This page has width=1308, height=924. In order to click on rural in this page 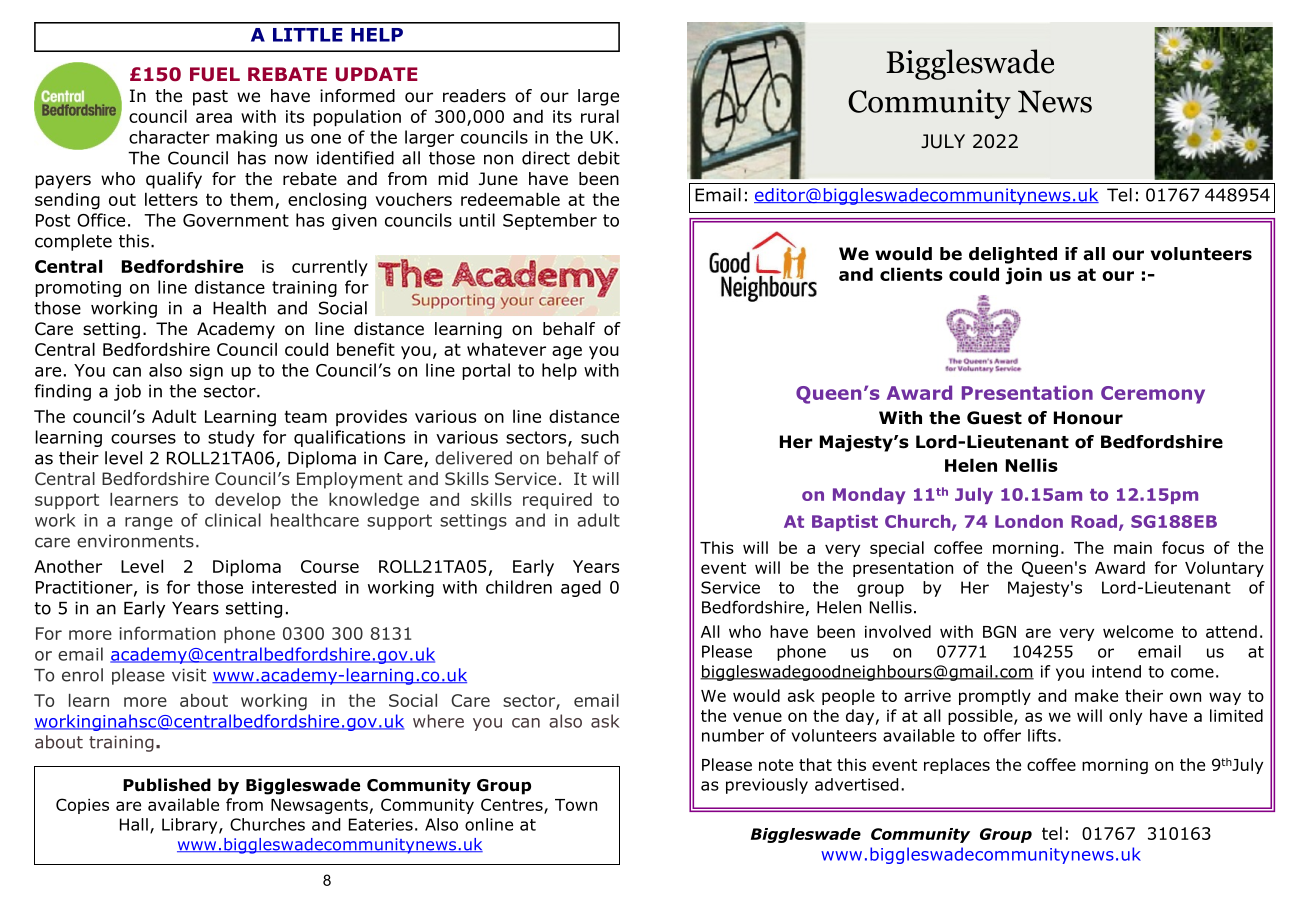, I will do `click(600, 116)`.
